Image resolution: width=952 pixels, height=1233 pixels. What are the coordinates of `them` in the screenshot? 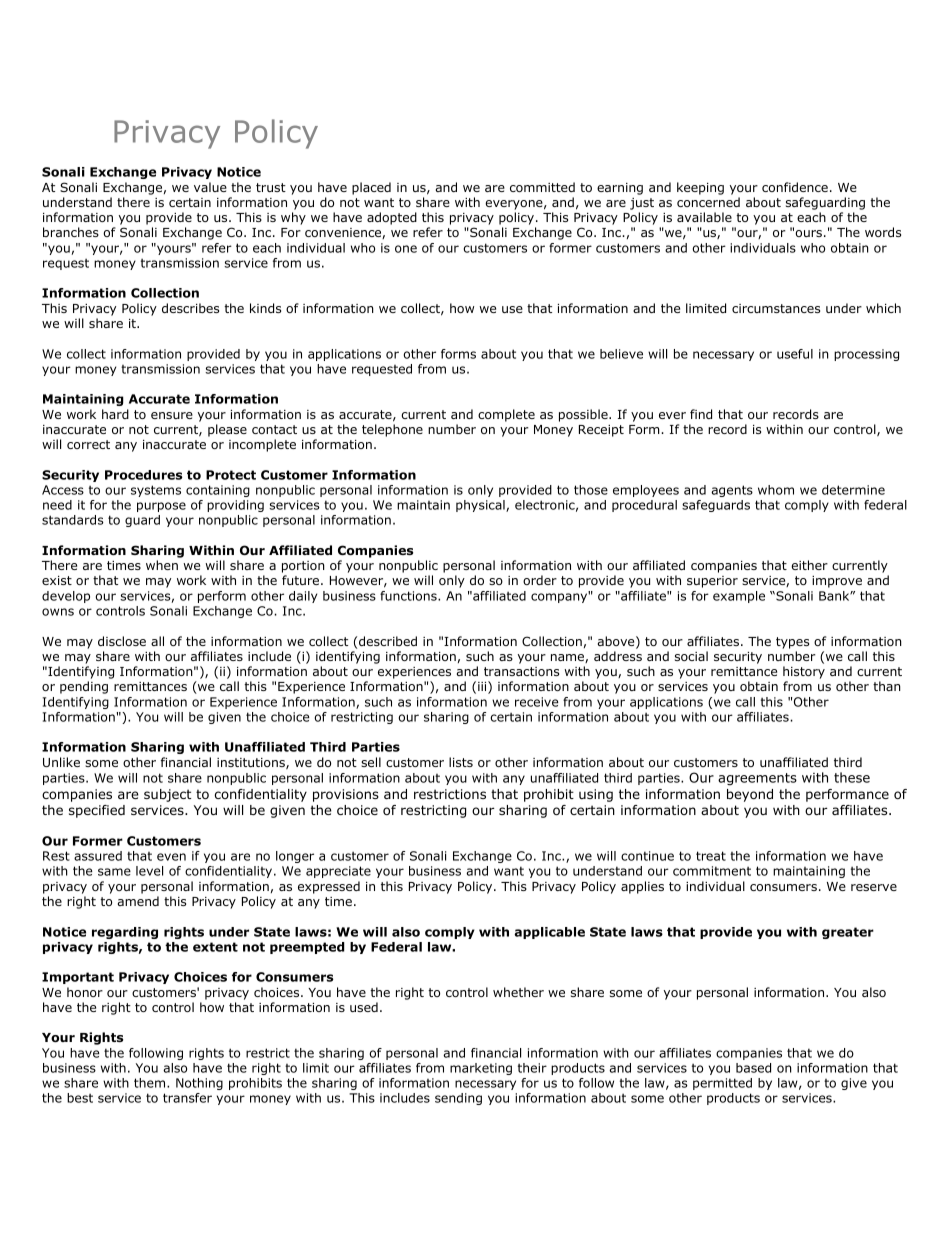 It's located at (151, 1083).
